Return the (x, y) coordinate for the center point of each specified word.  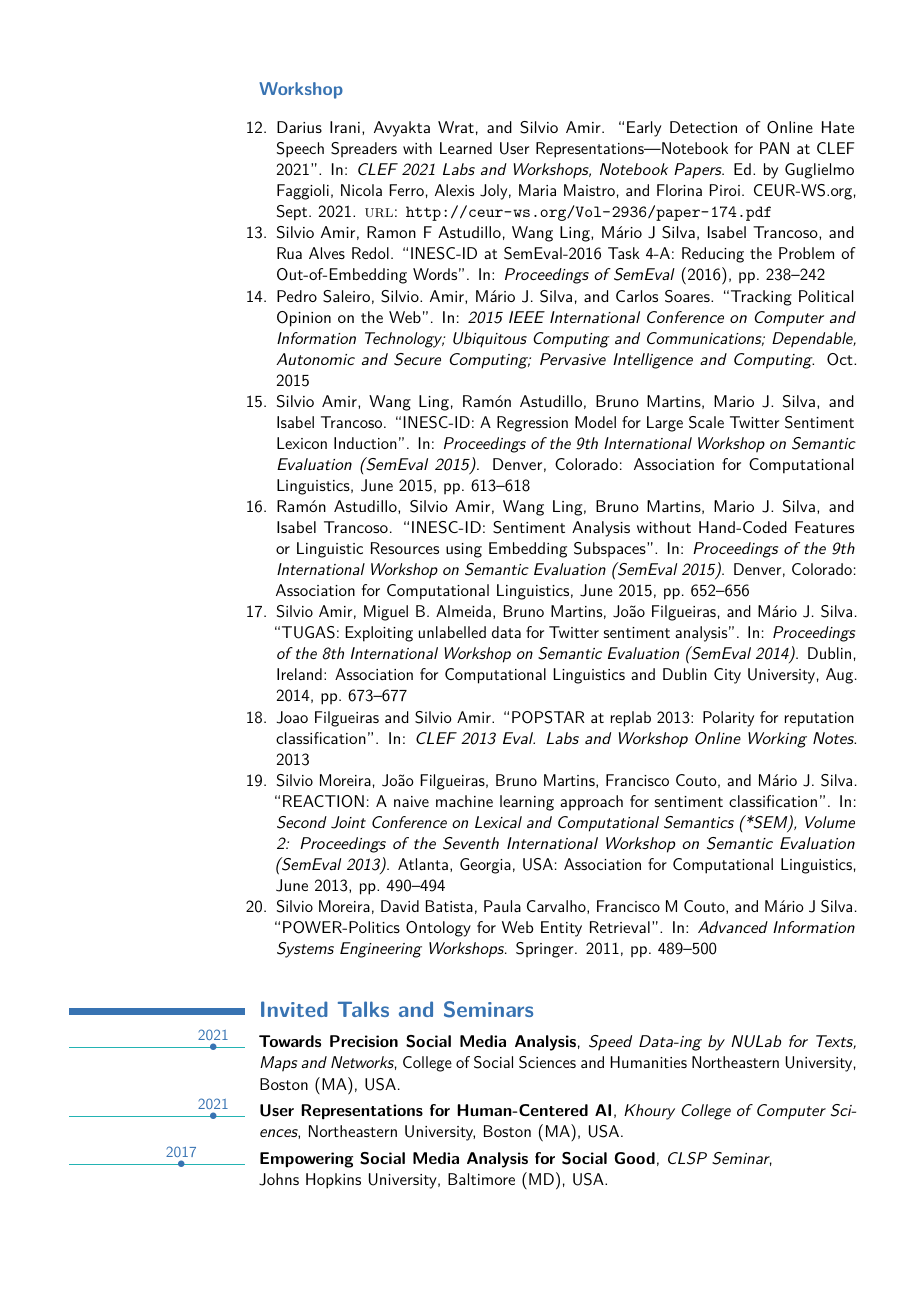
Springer (546, 950)
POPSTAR (548, 717)
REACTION (323, 801)
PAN (774, 148)
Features (824, 527)
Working (777, 740)
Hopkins (333, 1181)
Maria (537, 190)
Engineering (381, 950)
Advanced (733, 927)
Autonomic (315, 359)
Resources (405, 548)
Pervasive (573, 359)
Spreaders (364, 149)
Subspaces (611, 550)
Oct (841, 359)
